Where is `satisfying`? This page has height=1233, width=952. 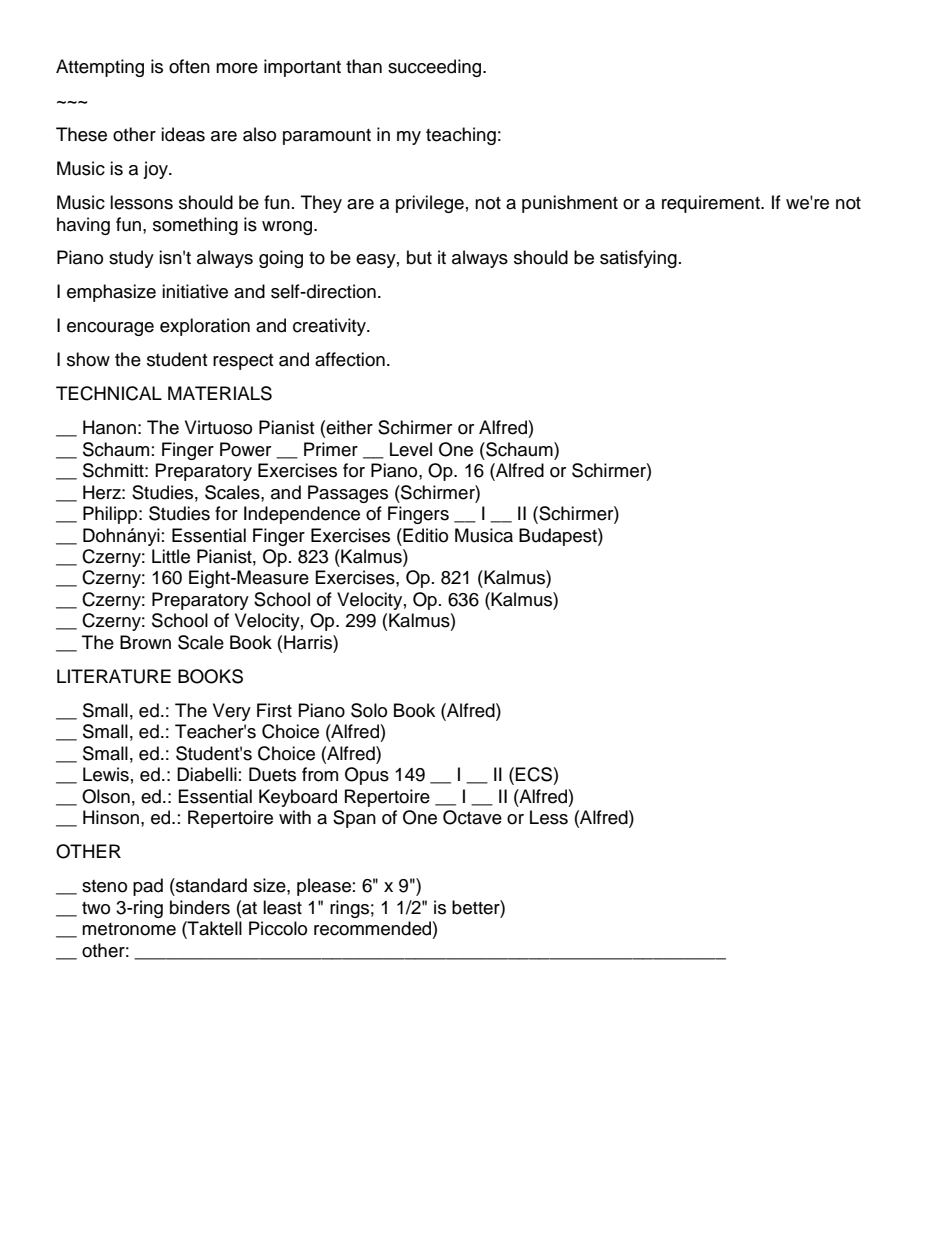
satisfying is located at coordinates (638, 259).
